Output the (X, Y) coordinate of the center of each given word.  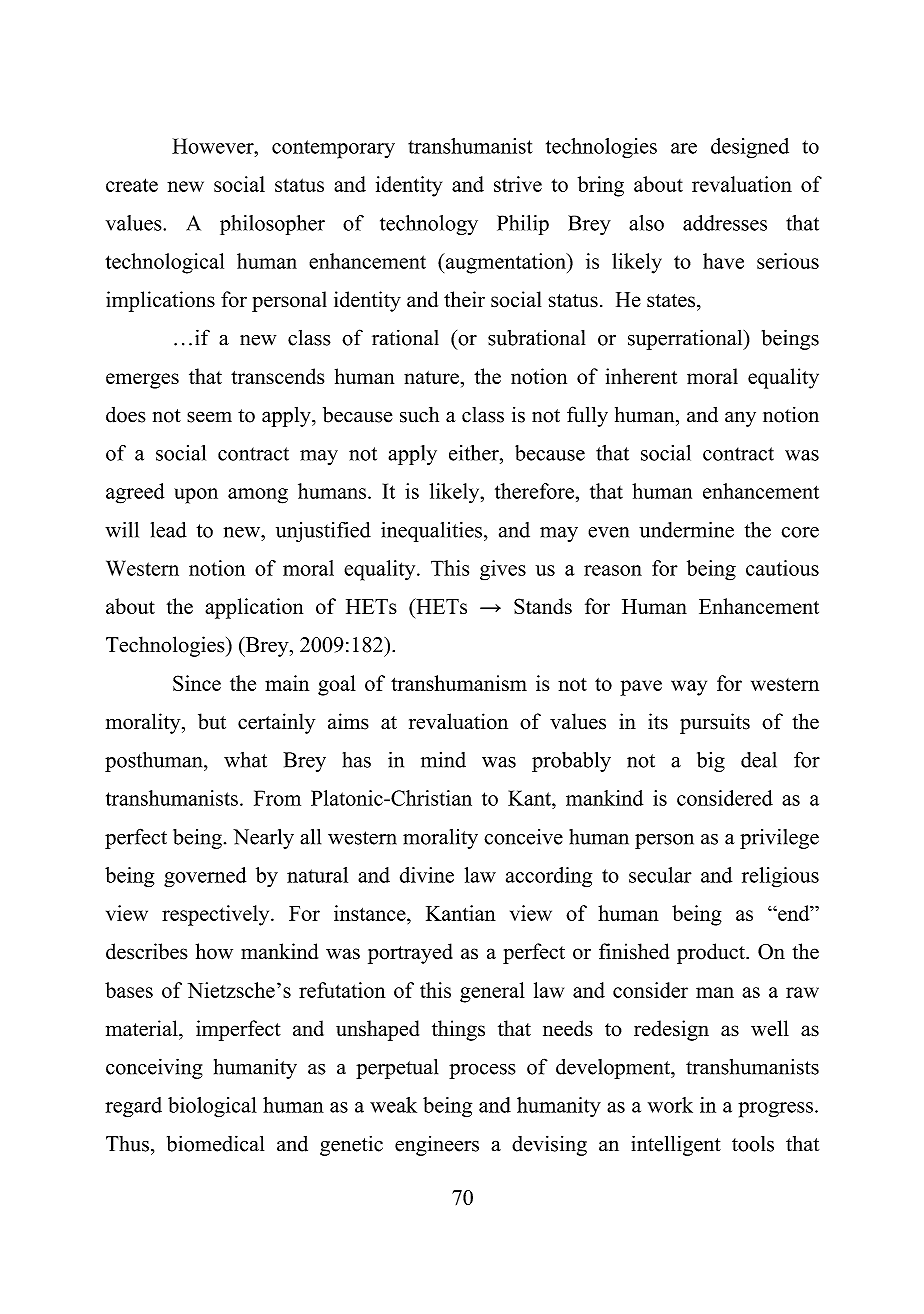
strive (518, 184)
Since (197, 683)
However (214, 146)
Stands (543, 606)
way (689, 688)
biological (212, 1107)
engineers (437, 1146)
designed (750, 148)
